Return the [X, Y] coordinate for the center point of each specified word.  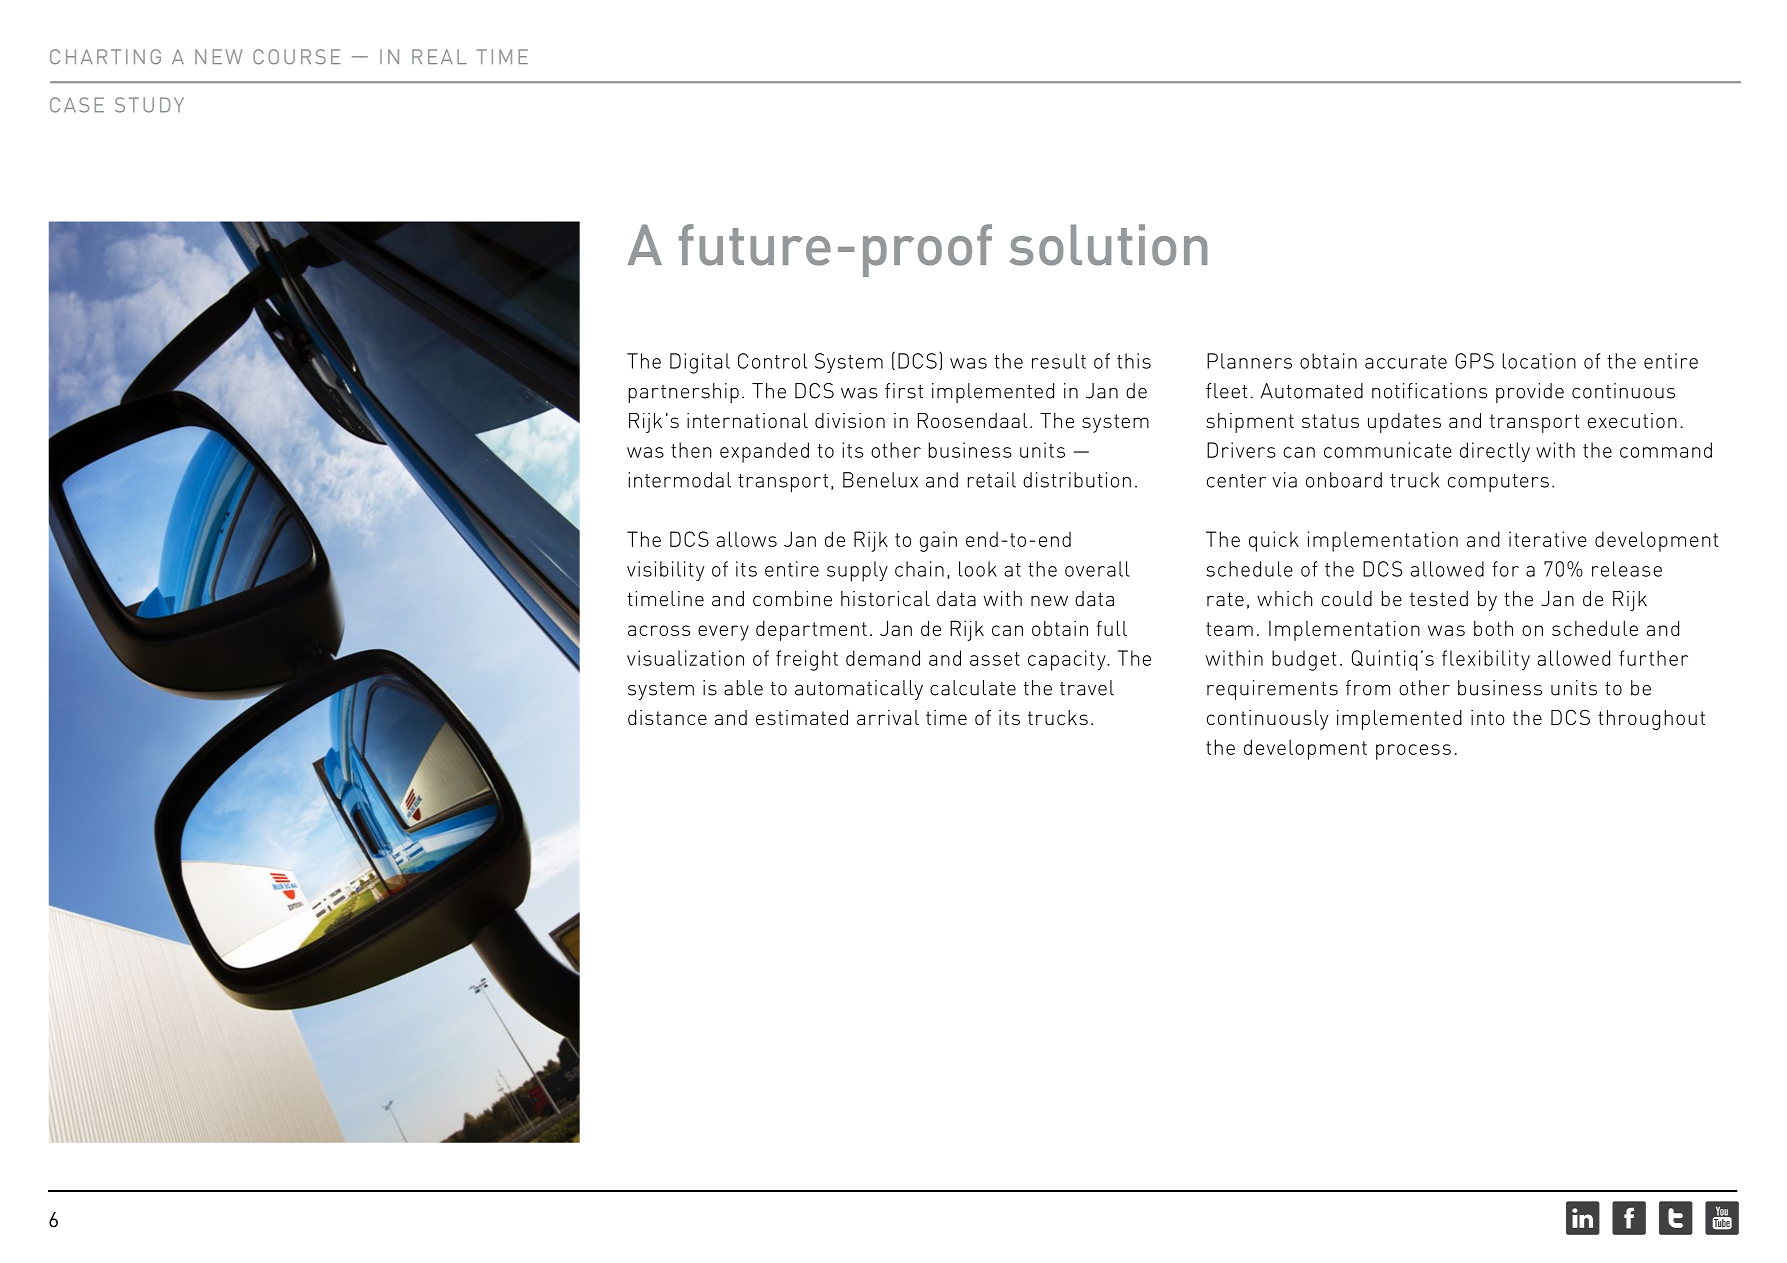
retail [992, 480]
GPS [1474, 361]
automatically [859, 690]
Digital [700, 363]
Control [772, 361]
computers [1498, 483]
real [439, 56]
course [296, 57]
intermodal [679, 480]
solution [1108, 245]
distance [667, 717]
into [1487, 717]
